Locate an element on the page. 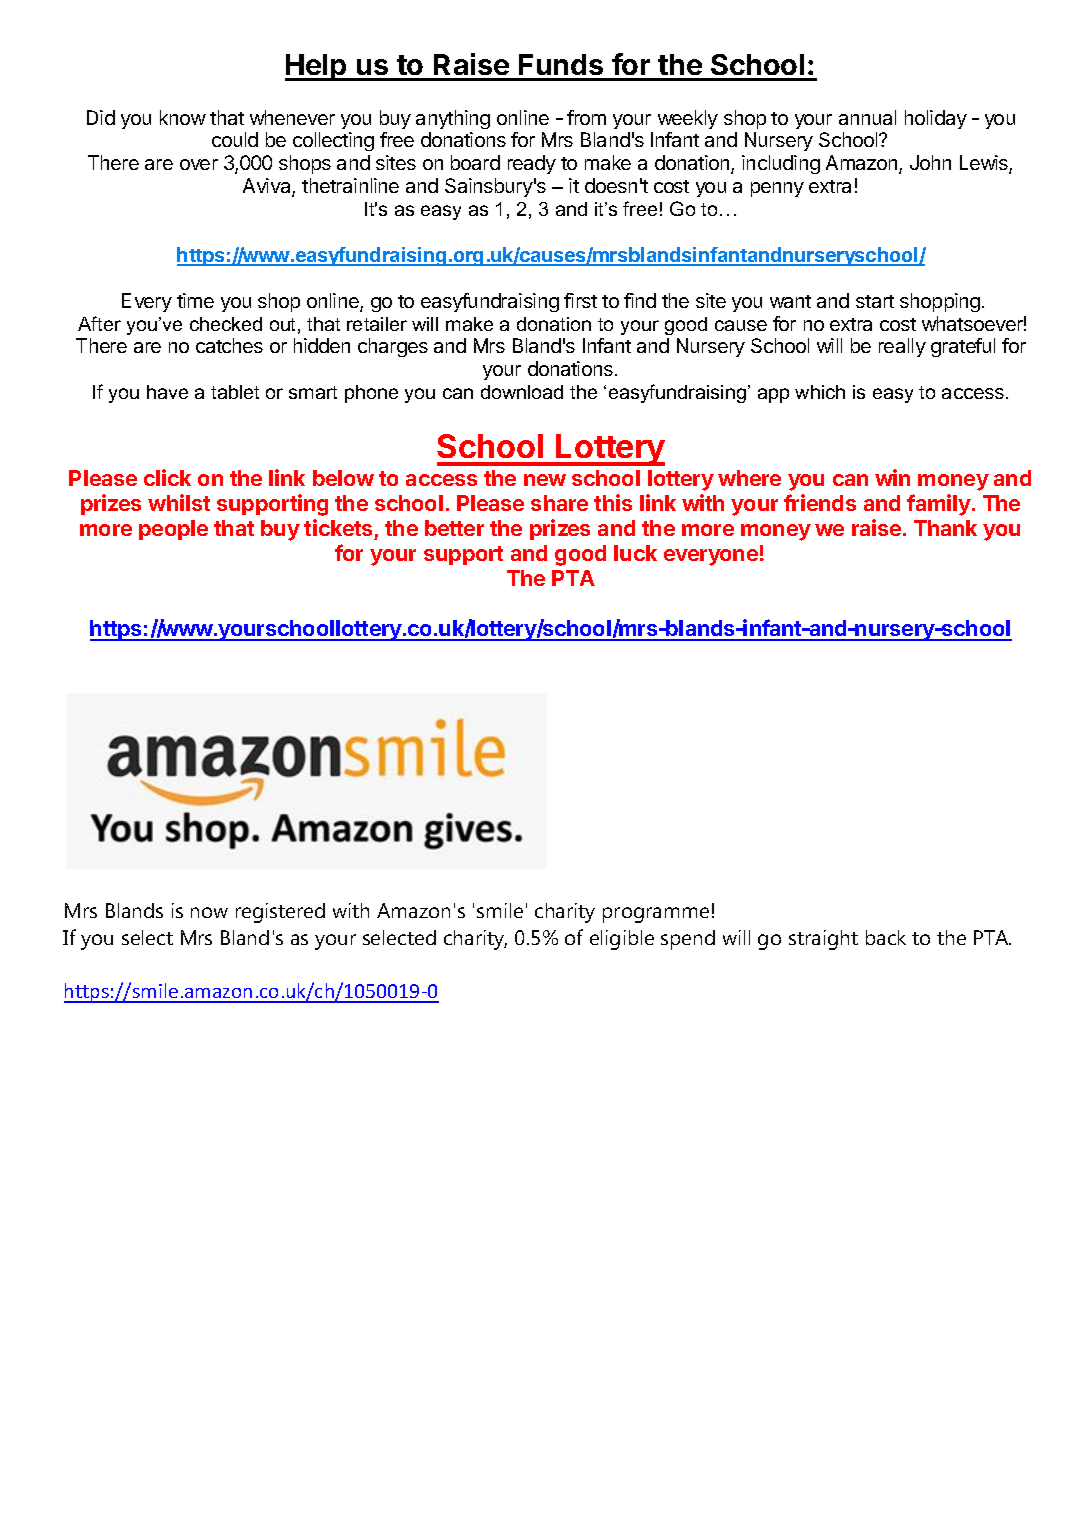  catches is located at coordinates (229, 345).
